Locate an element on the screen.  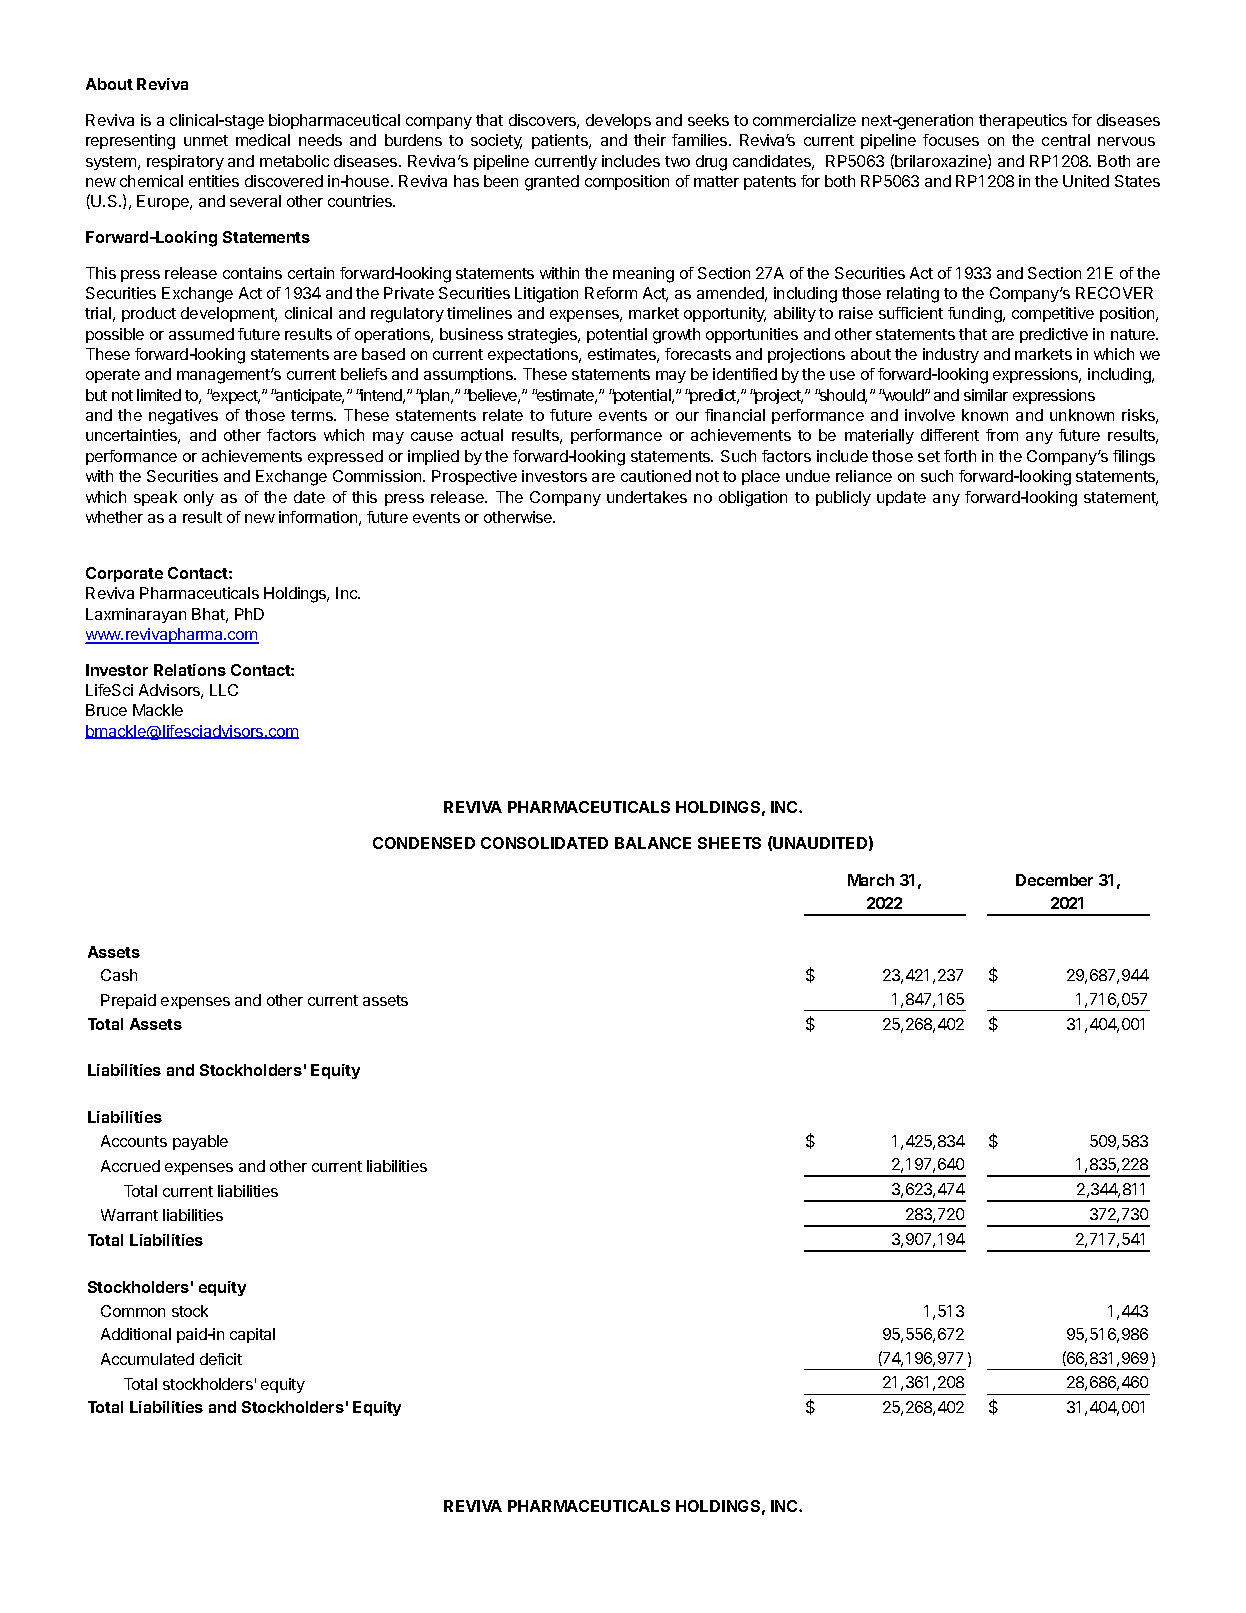
central is located at coordinates (1066, 140).
